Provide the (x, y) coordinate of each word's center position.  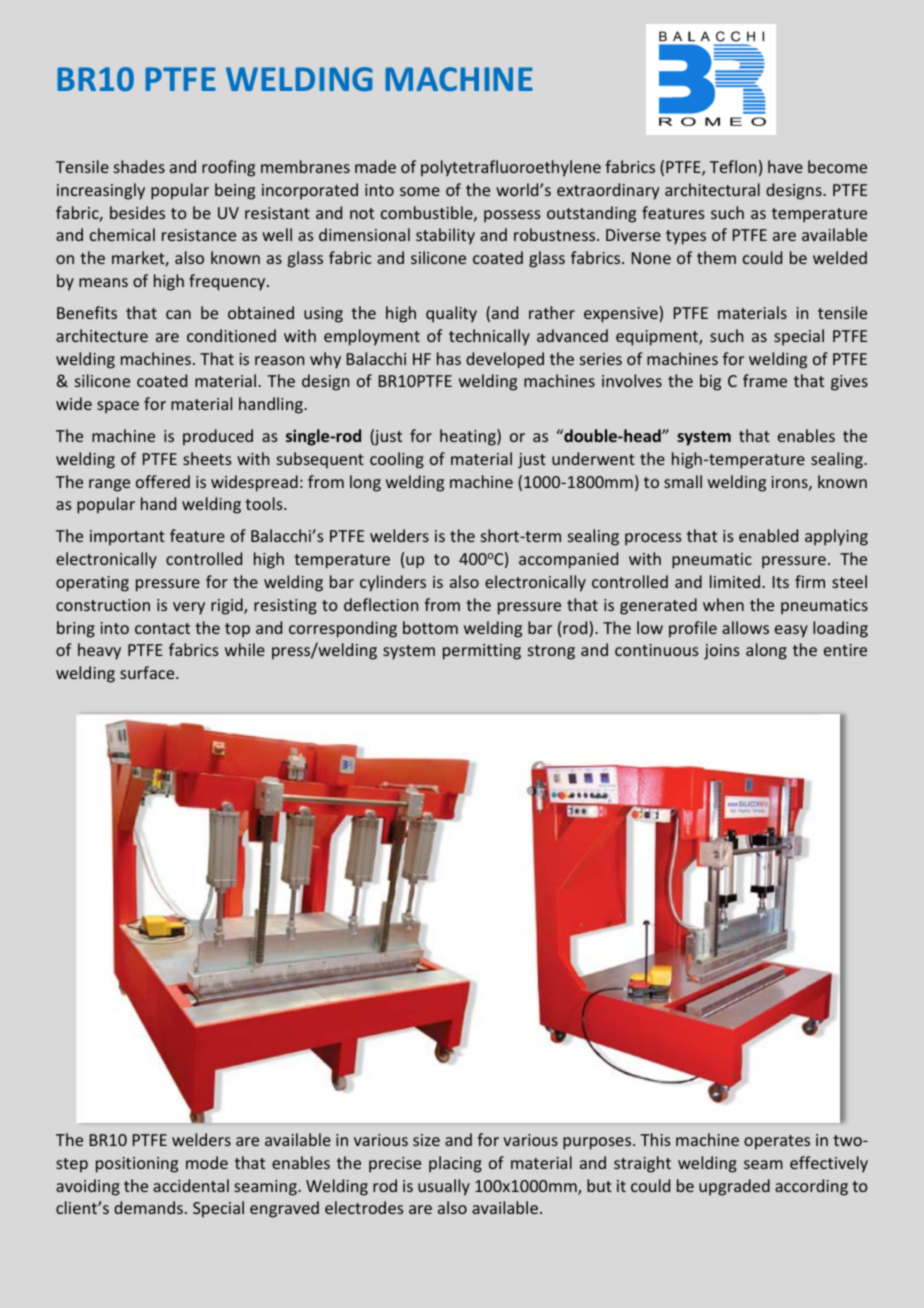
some (420, 191)
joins (722, 652)
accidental (191, 1185)
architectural (712, 189)
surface (148, 672)
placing (455, 1164)
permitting (482, 652)
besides (137, 212)
